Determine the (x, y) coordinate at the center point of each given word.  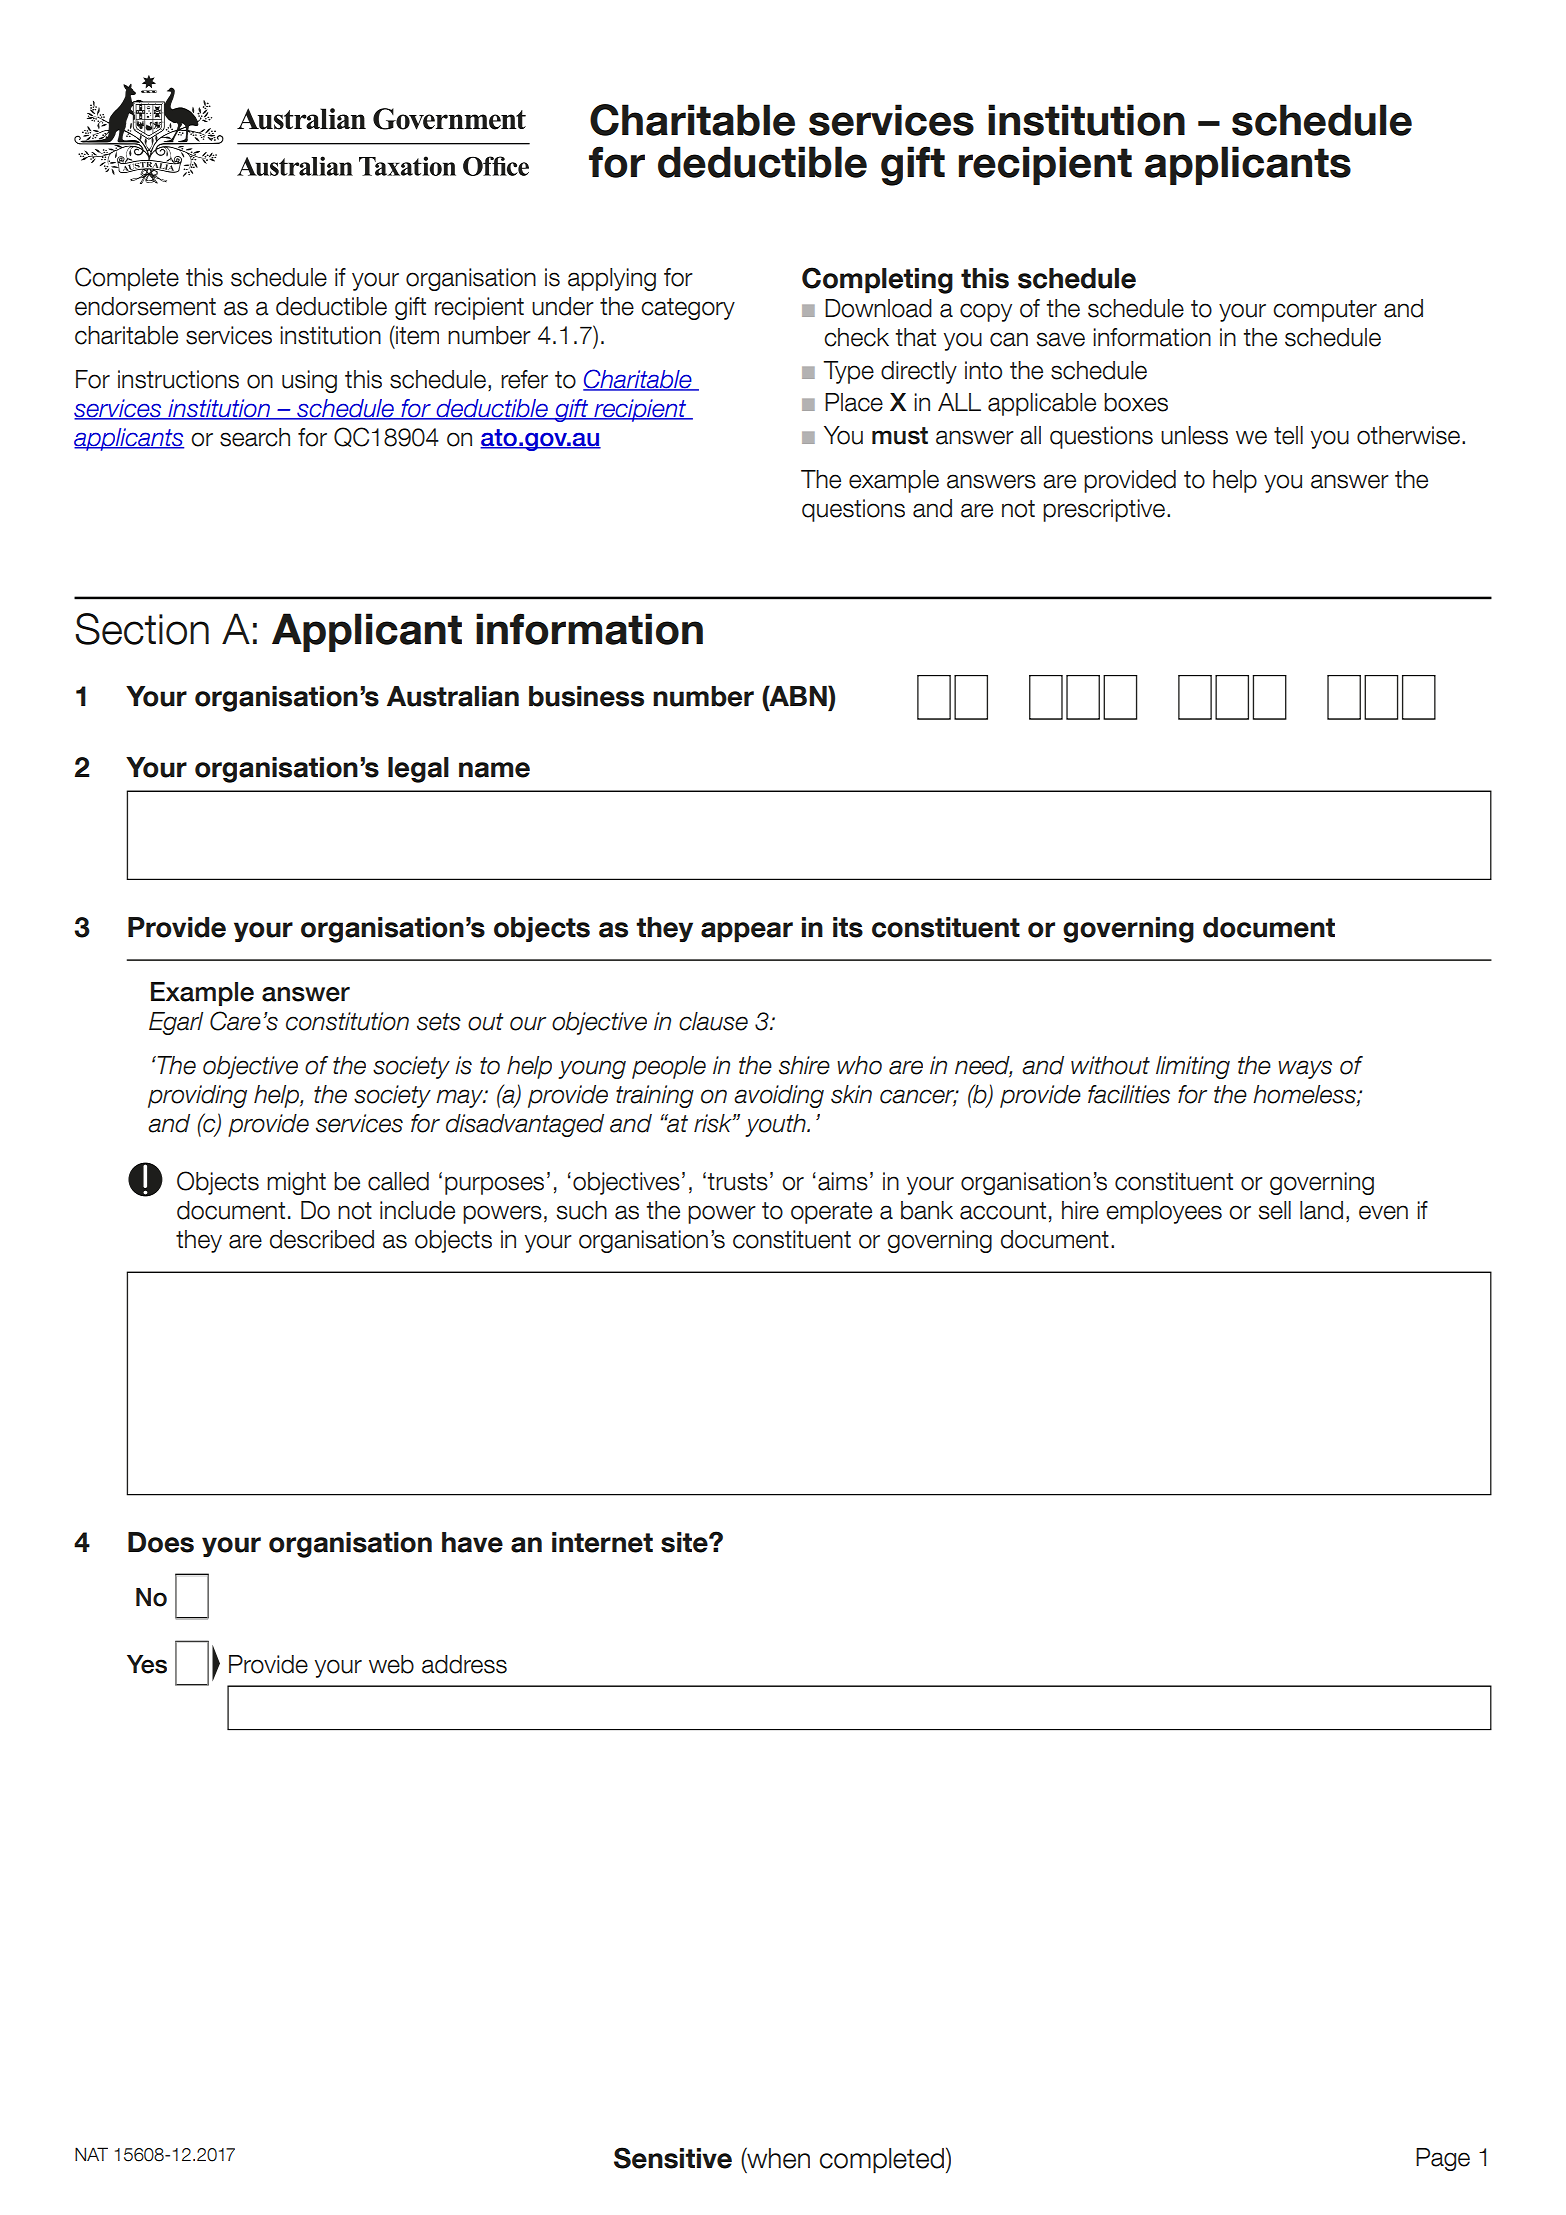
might (296, 1183)
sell (1275, 1210)
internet (602, 1542)
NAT (91, 2154)
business (586, 696)
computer (1325, 311)
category (688, 309)
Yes (147, 1664)
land (1321, 1210)
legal (418, 770)
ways (1305, 1069)
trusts (737, 1182)
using (309, 381)
